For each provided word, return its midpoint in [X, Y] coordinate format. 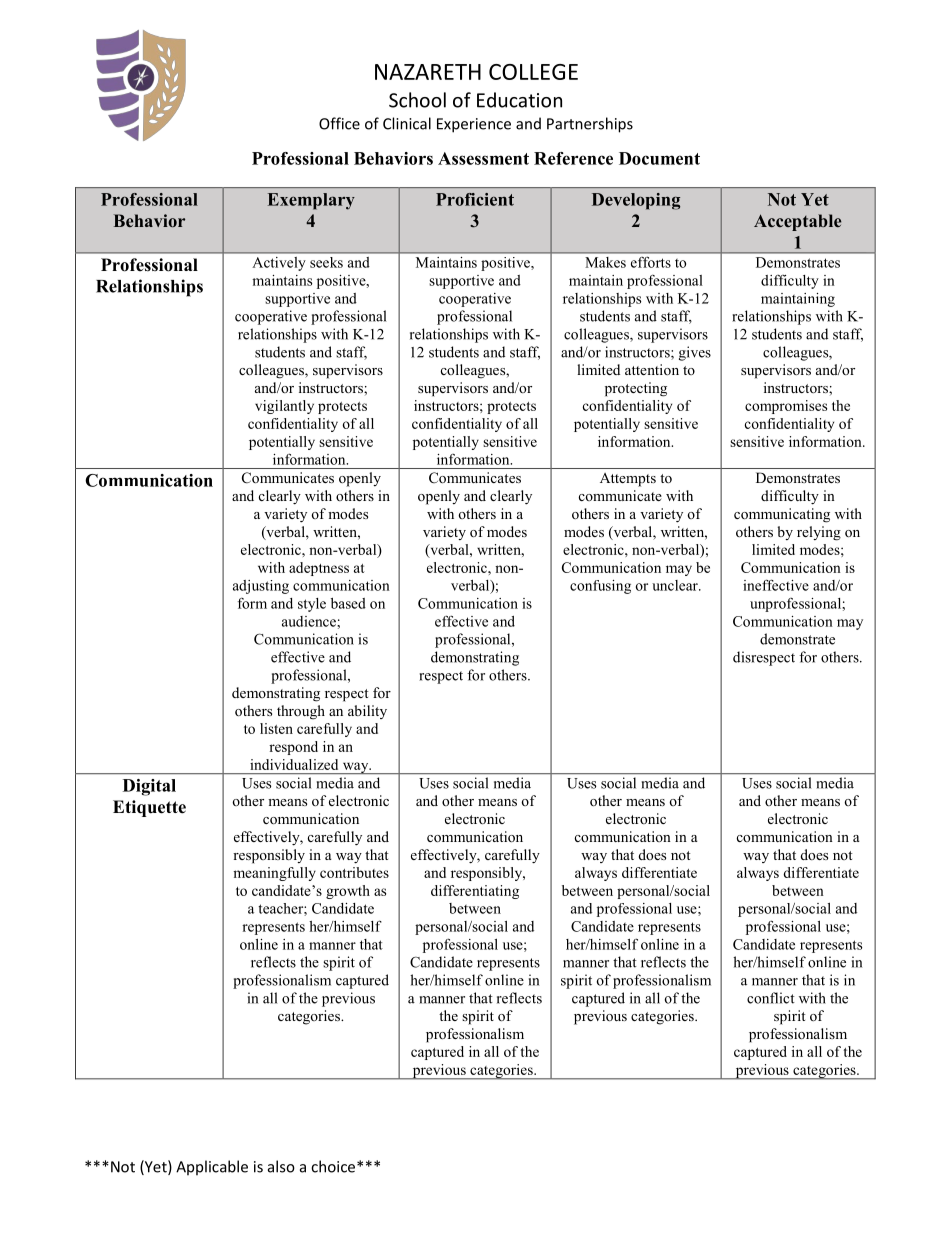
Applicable [212, 1168]
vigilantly [284, 407]
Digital [149, 787]
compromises [786, 407]
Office [339, 123]
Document [659, 158]
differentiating [475, 892]
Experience [474, 125]
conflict [771, 998]
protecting [636, 389]
